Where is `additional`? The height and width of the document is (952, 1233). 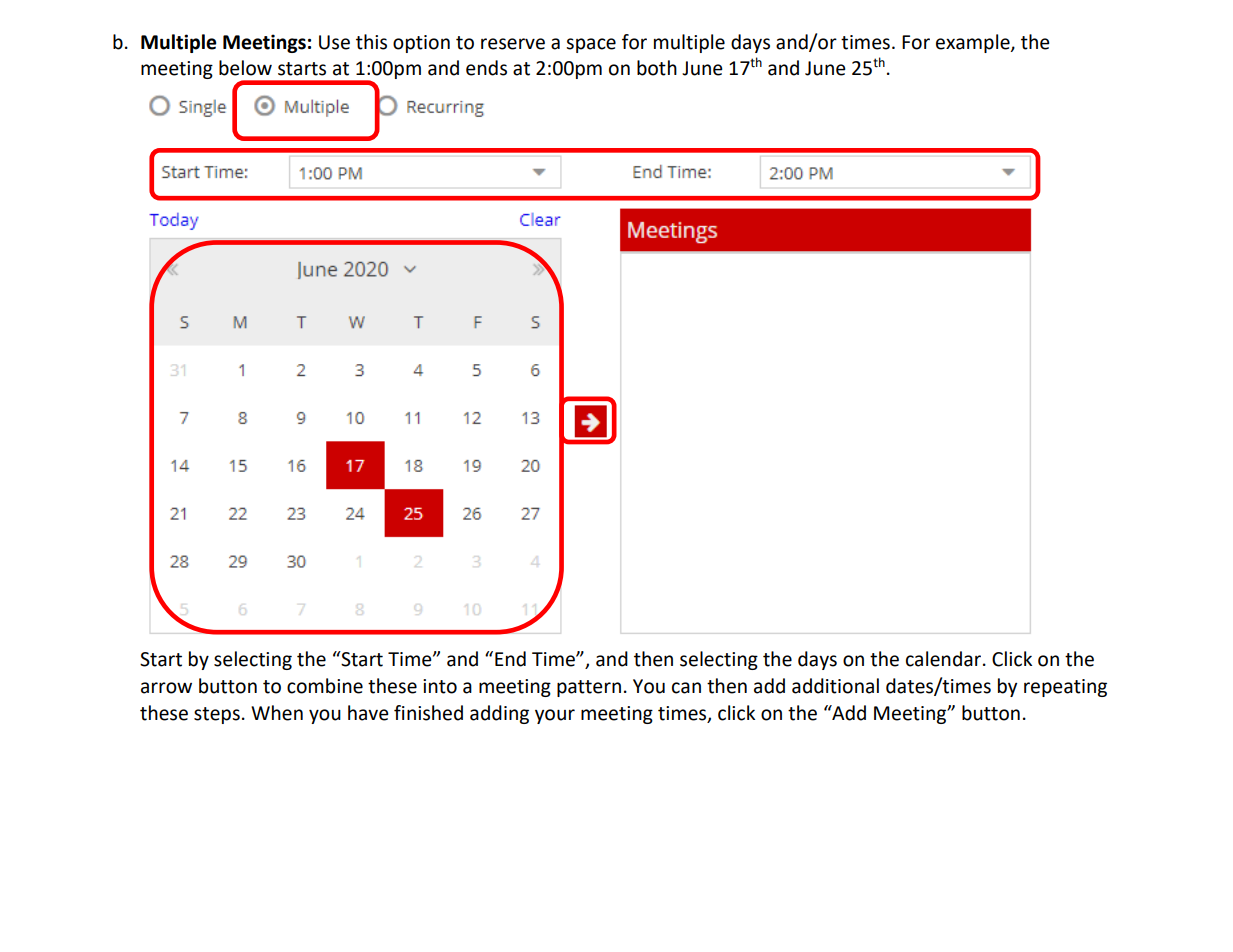
additional is located at coordinates (835, 686).
